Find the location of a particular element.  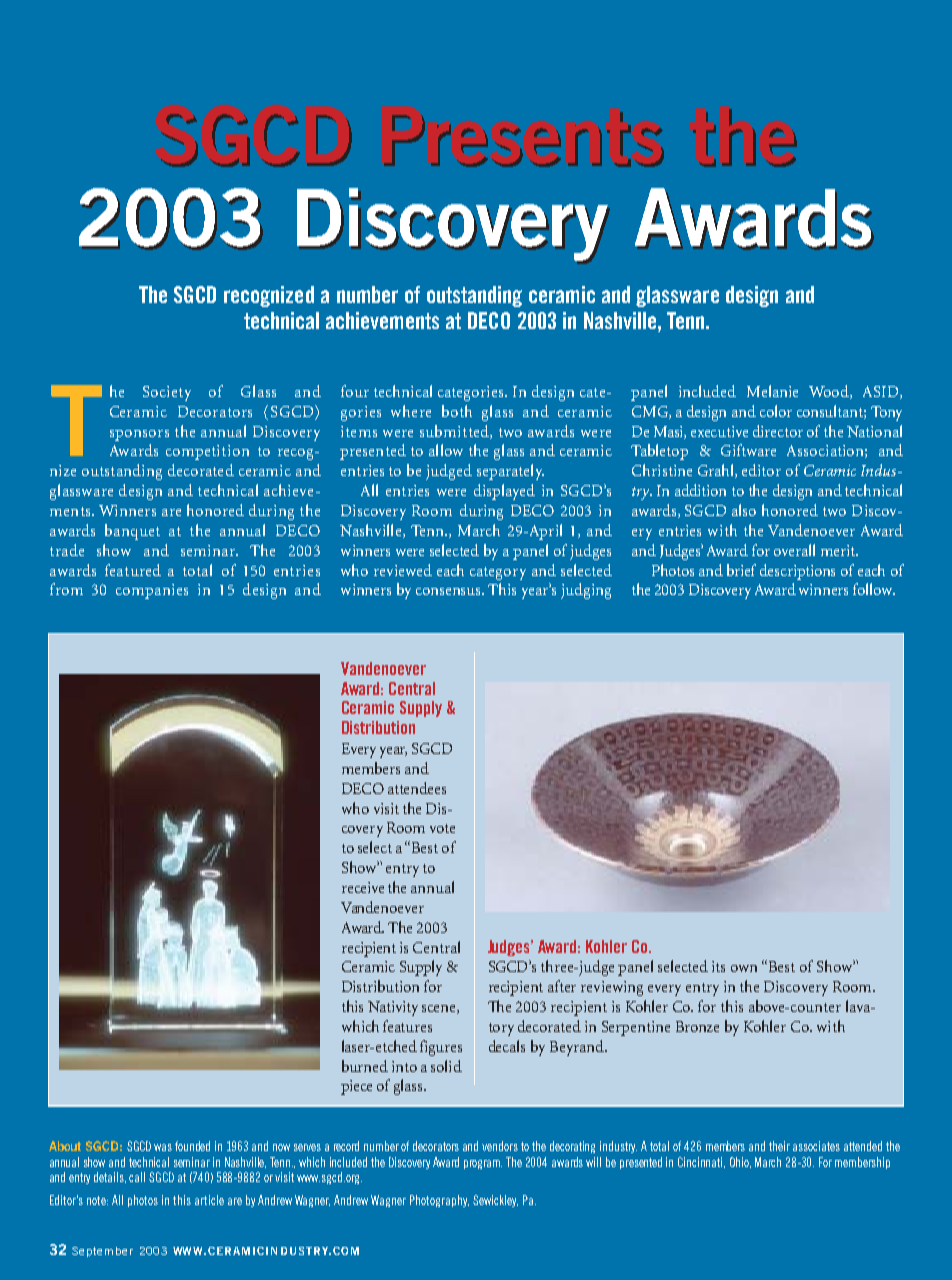

attendees is located at coordinates (417, 788).
